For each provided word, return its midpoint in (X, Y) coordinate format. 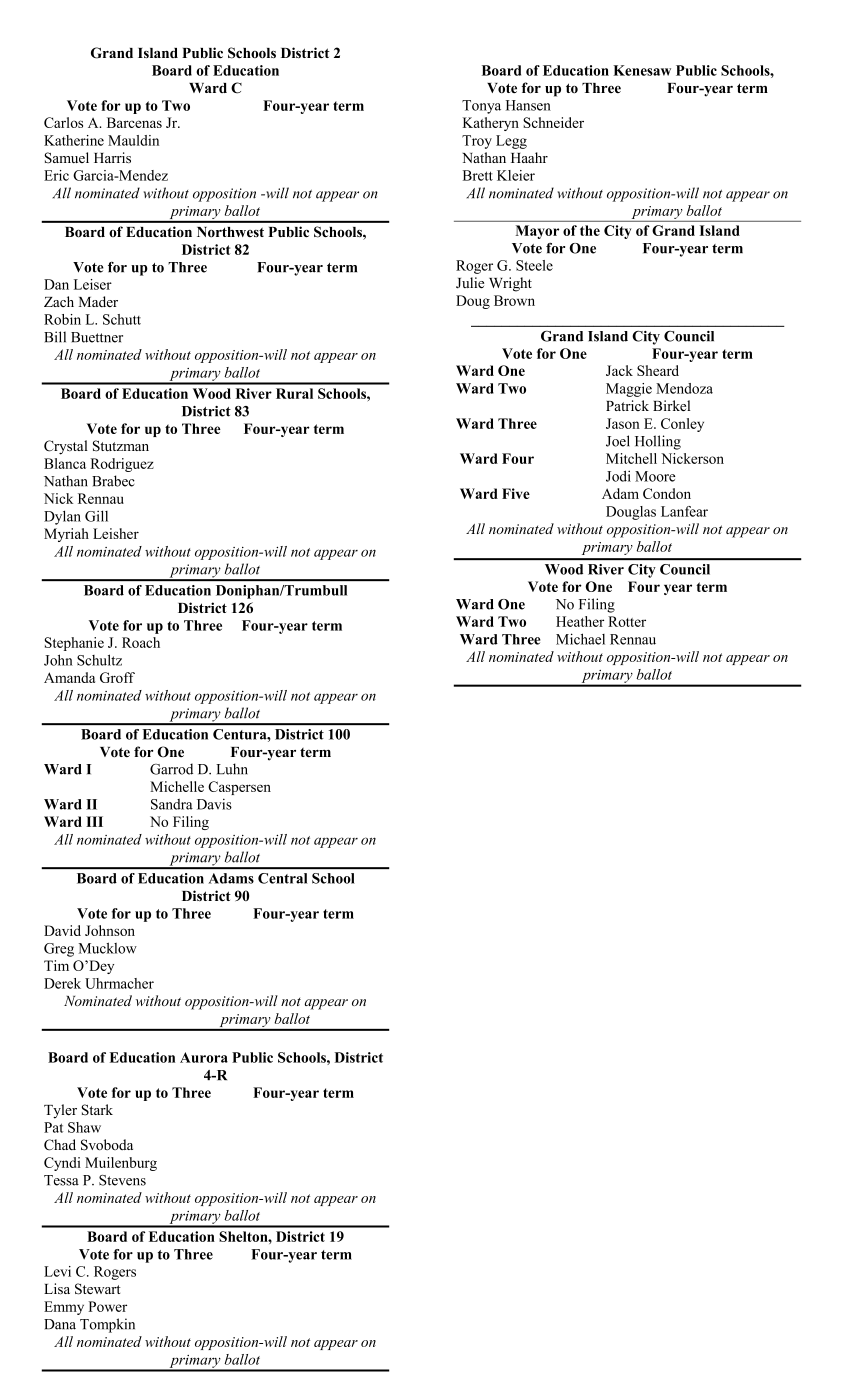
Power (107, 1306)
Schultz (99, 660)
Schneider (553, 122)
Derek (62, 983)
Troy (477, 142)
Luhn (232, 769)
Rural (294, 393)
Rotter (627, 621)
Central (282, 878)
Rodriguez (122, 465)
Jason (623, 423)
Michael (580, 639)
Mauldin (133, 140)
